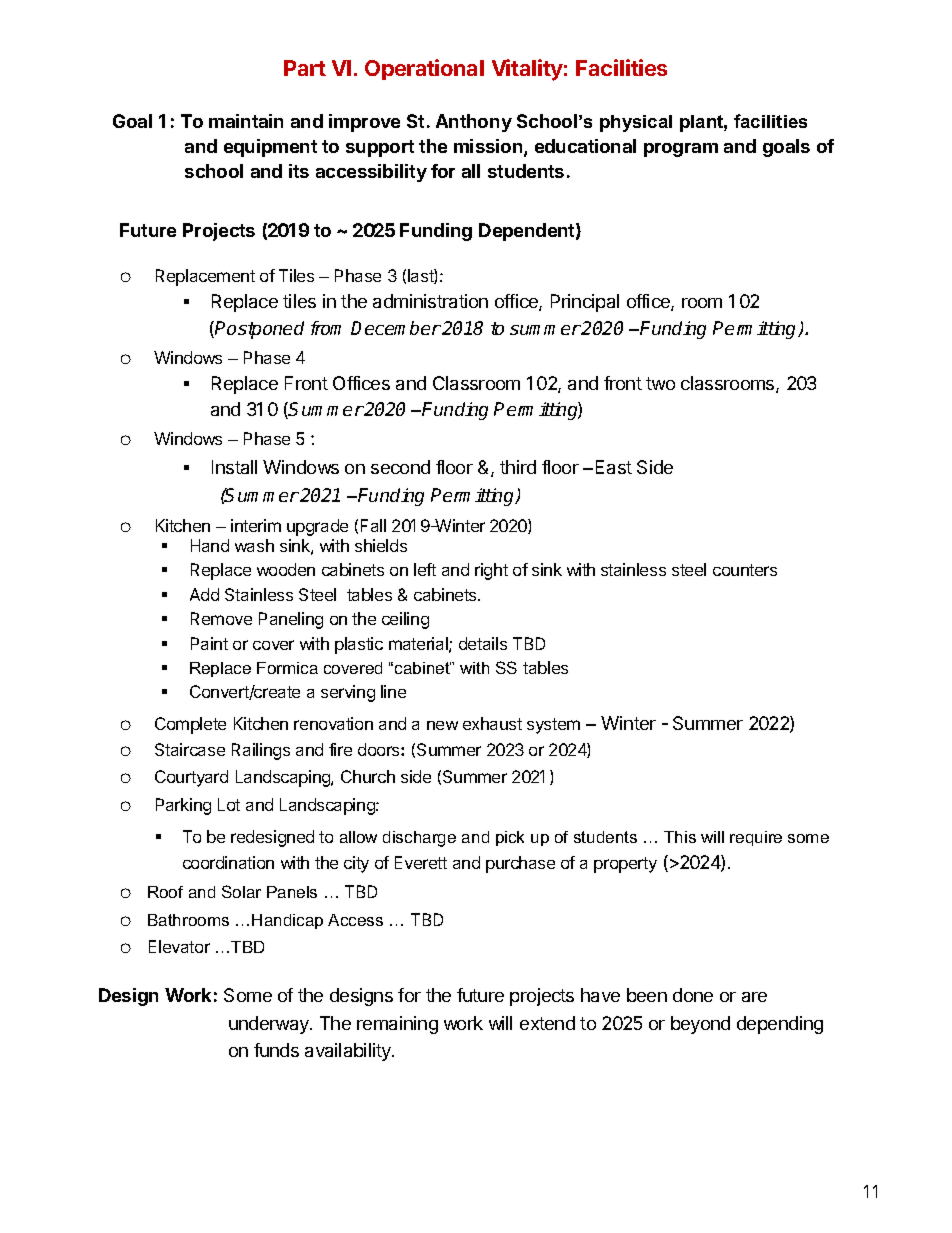 The height and width of the image is (1233, 952). I want to click on counters, so click(745, 570).
